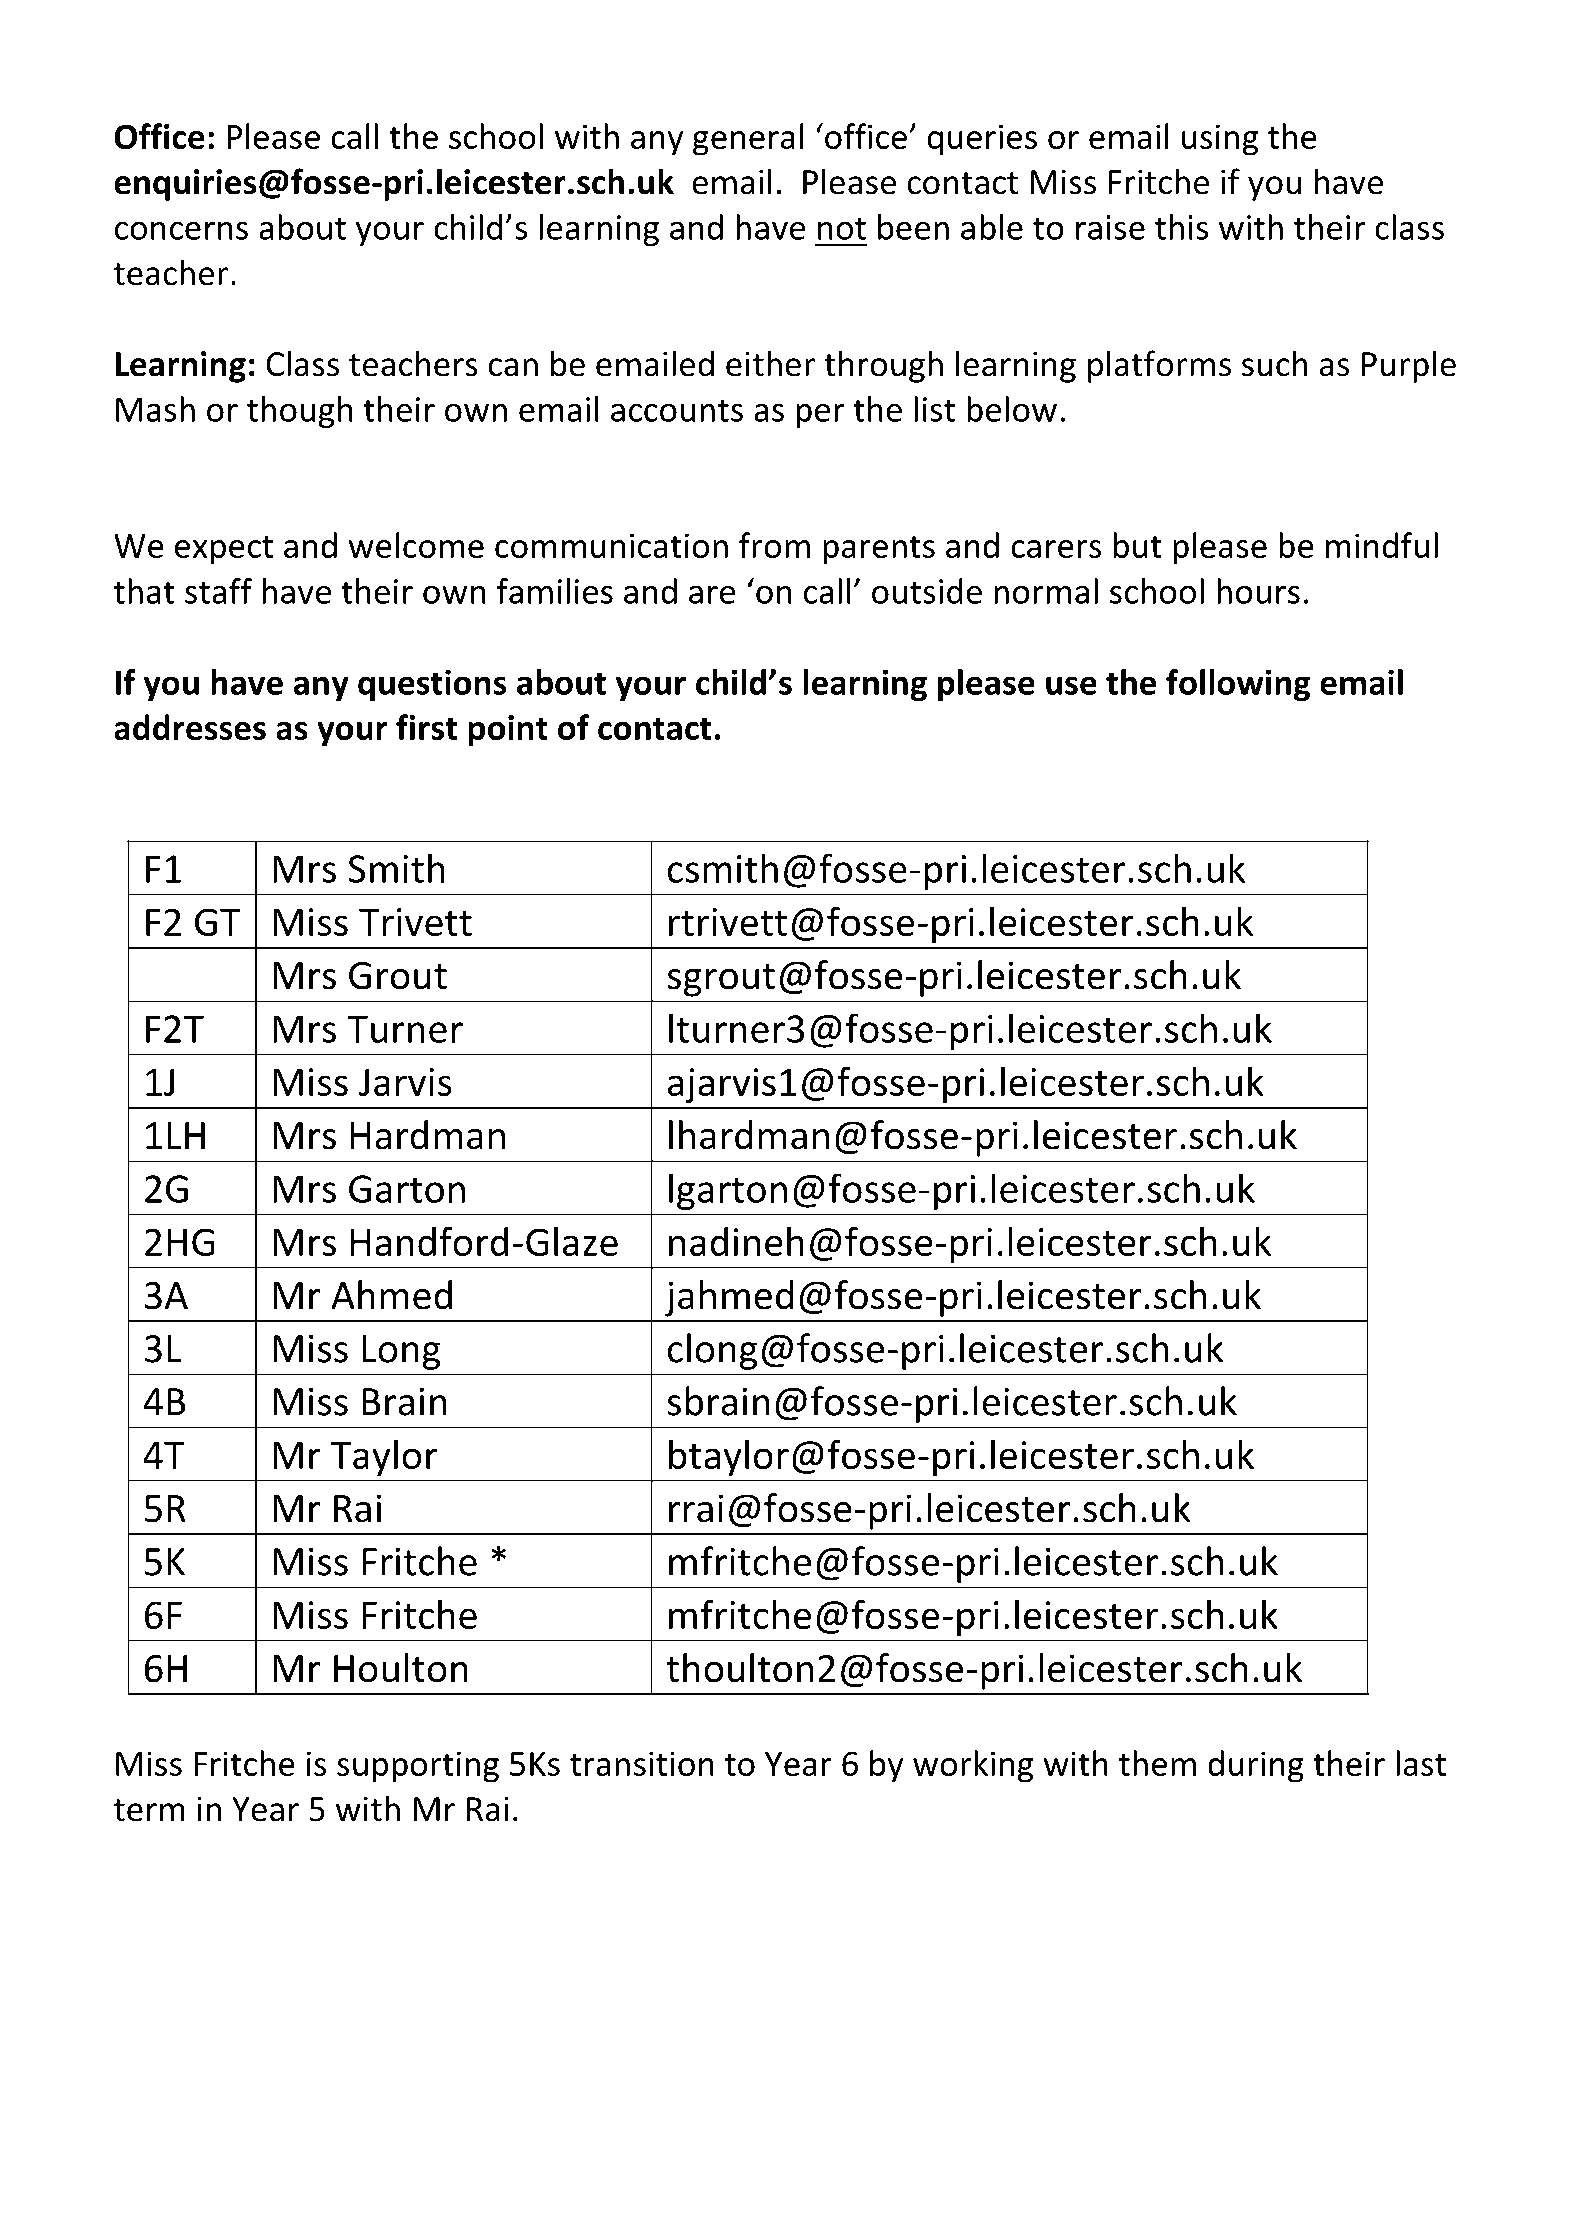 The image size is (1582, 2240). What do you see at coordinates (181, 231) in the screenshot?
I see `concerns` at bounding box center [181, 231].
